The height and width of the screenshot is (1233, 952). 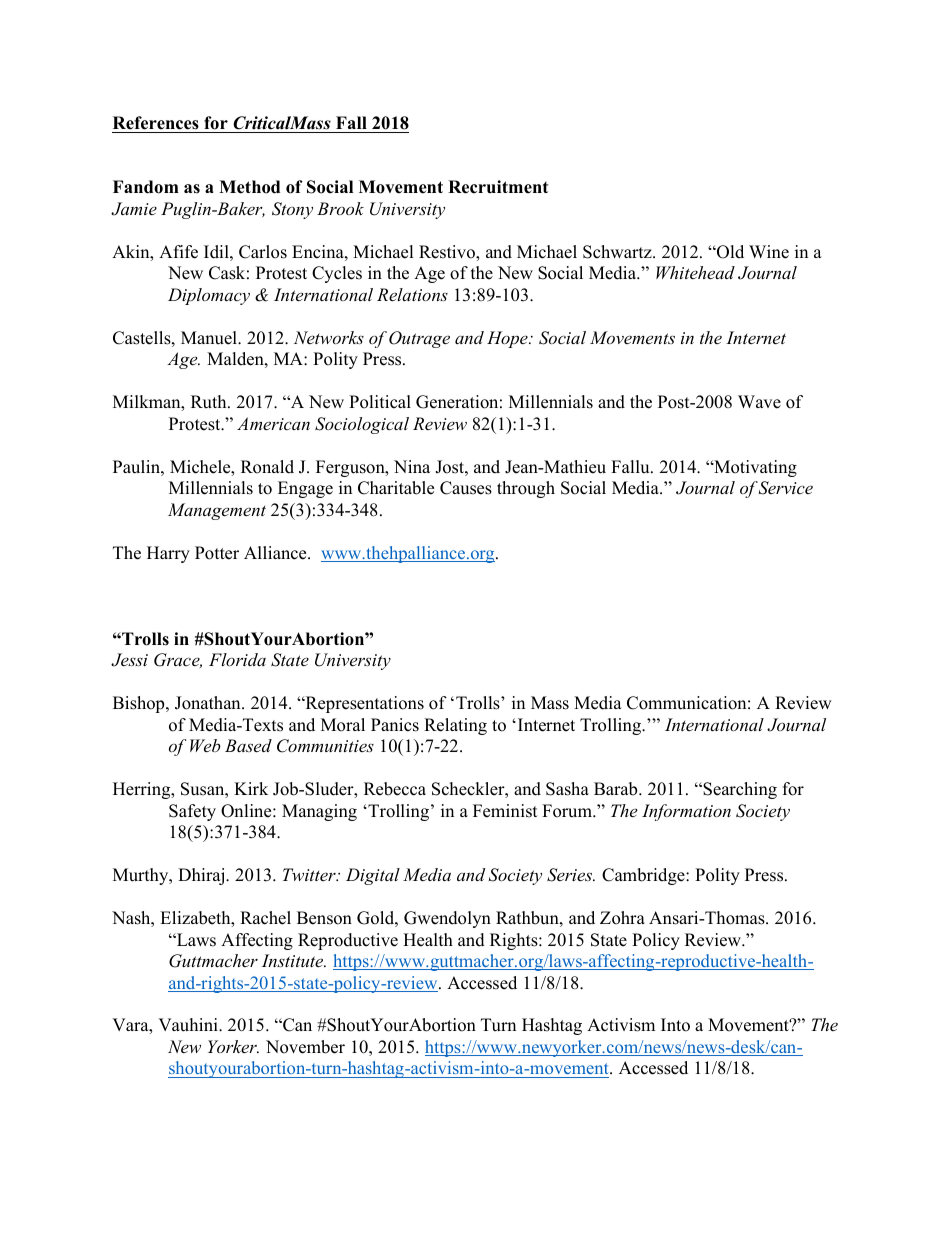 What do you see at coordinates (305, 1047) in the screenshot?
I see `November` at bounding box center [305, 1047].
